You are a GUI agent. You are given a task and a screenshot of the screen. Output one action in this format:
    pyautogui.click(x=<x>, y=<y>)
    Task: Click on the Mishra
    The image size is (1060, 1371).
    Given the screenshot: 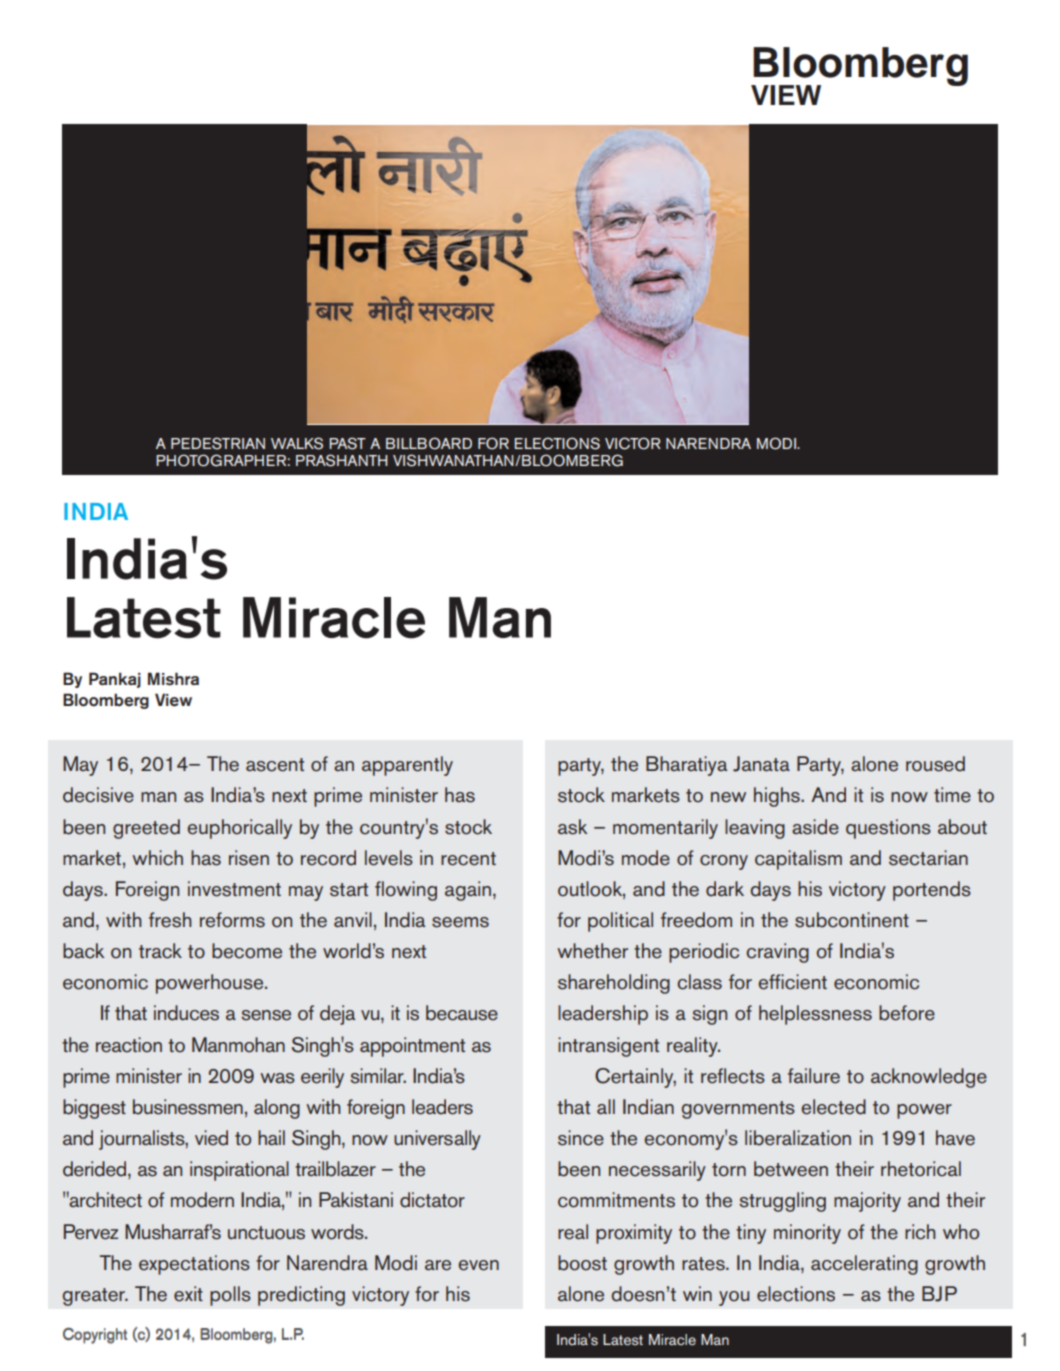 What is the action you would take?
    pyautogui.click(x=173, y=679)
